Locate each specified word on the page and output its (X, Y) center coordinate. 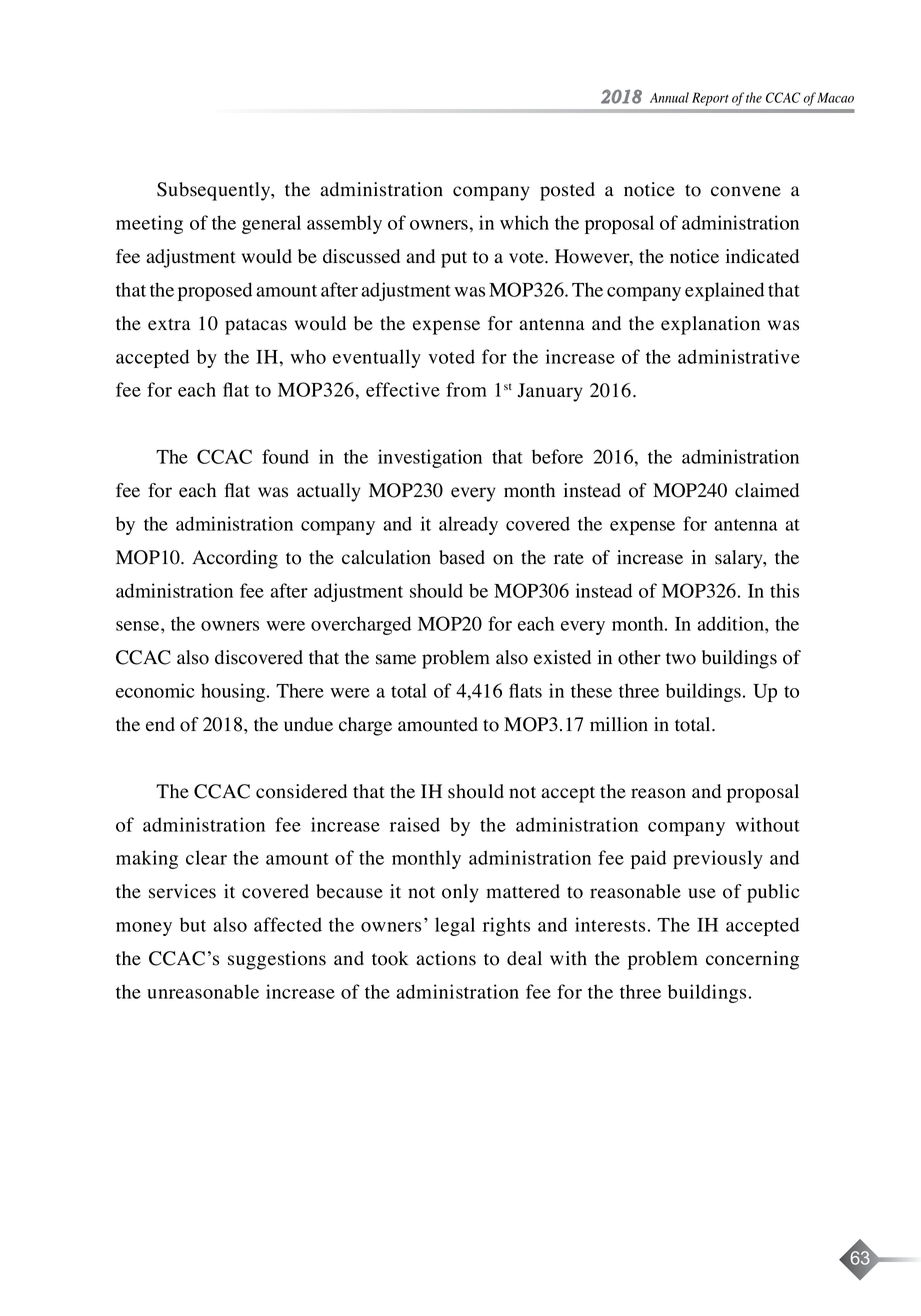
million (619, 724)
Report (710, 99)
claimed (767, 490)
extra (169, 324)
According (235, 559)
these (591, 690)
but (193, 924)
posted (567, 191)
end (160, 724)
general (271, 224)
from (466, 389)
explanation (710, 325)
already (468, 525)
